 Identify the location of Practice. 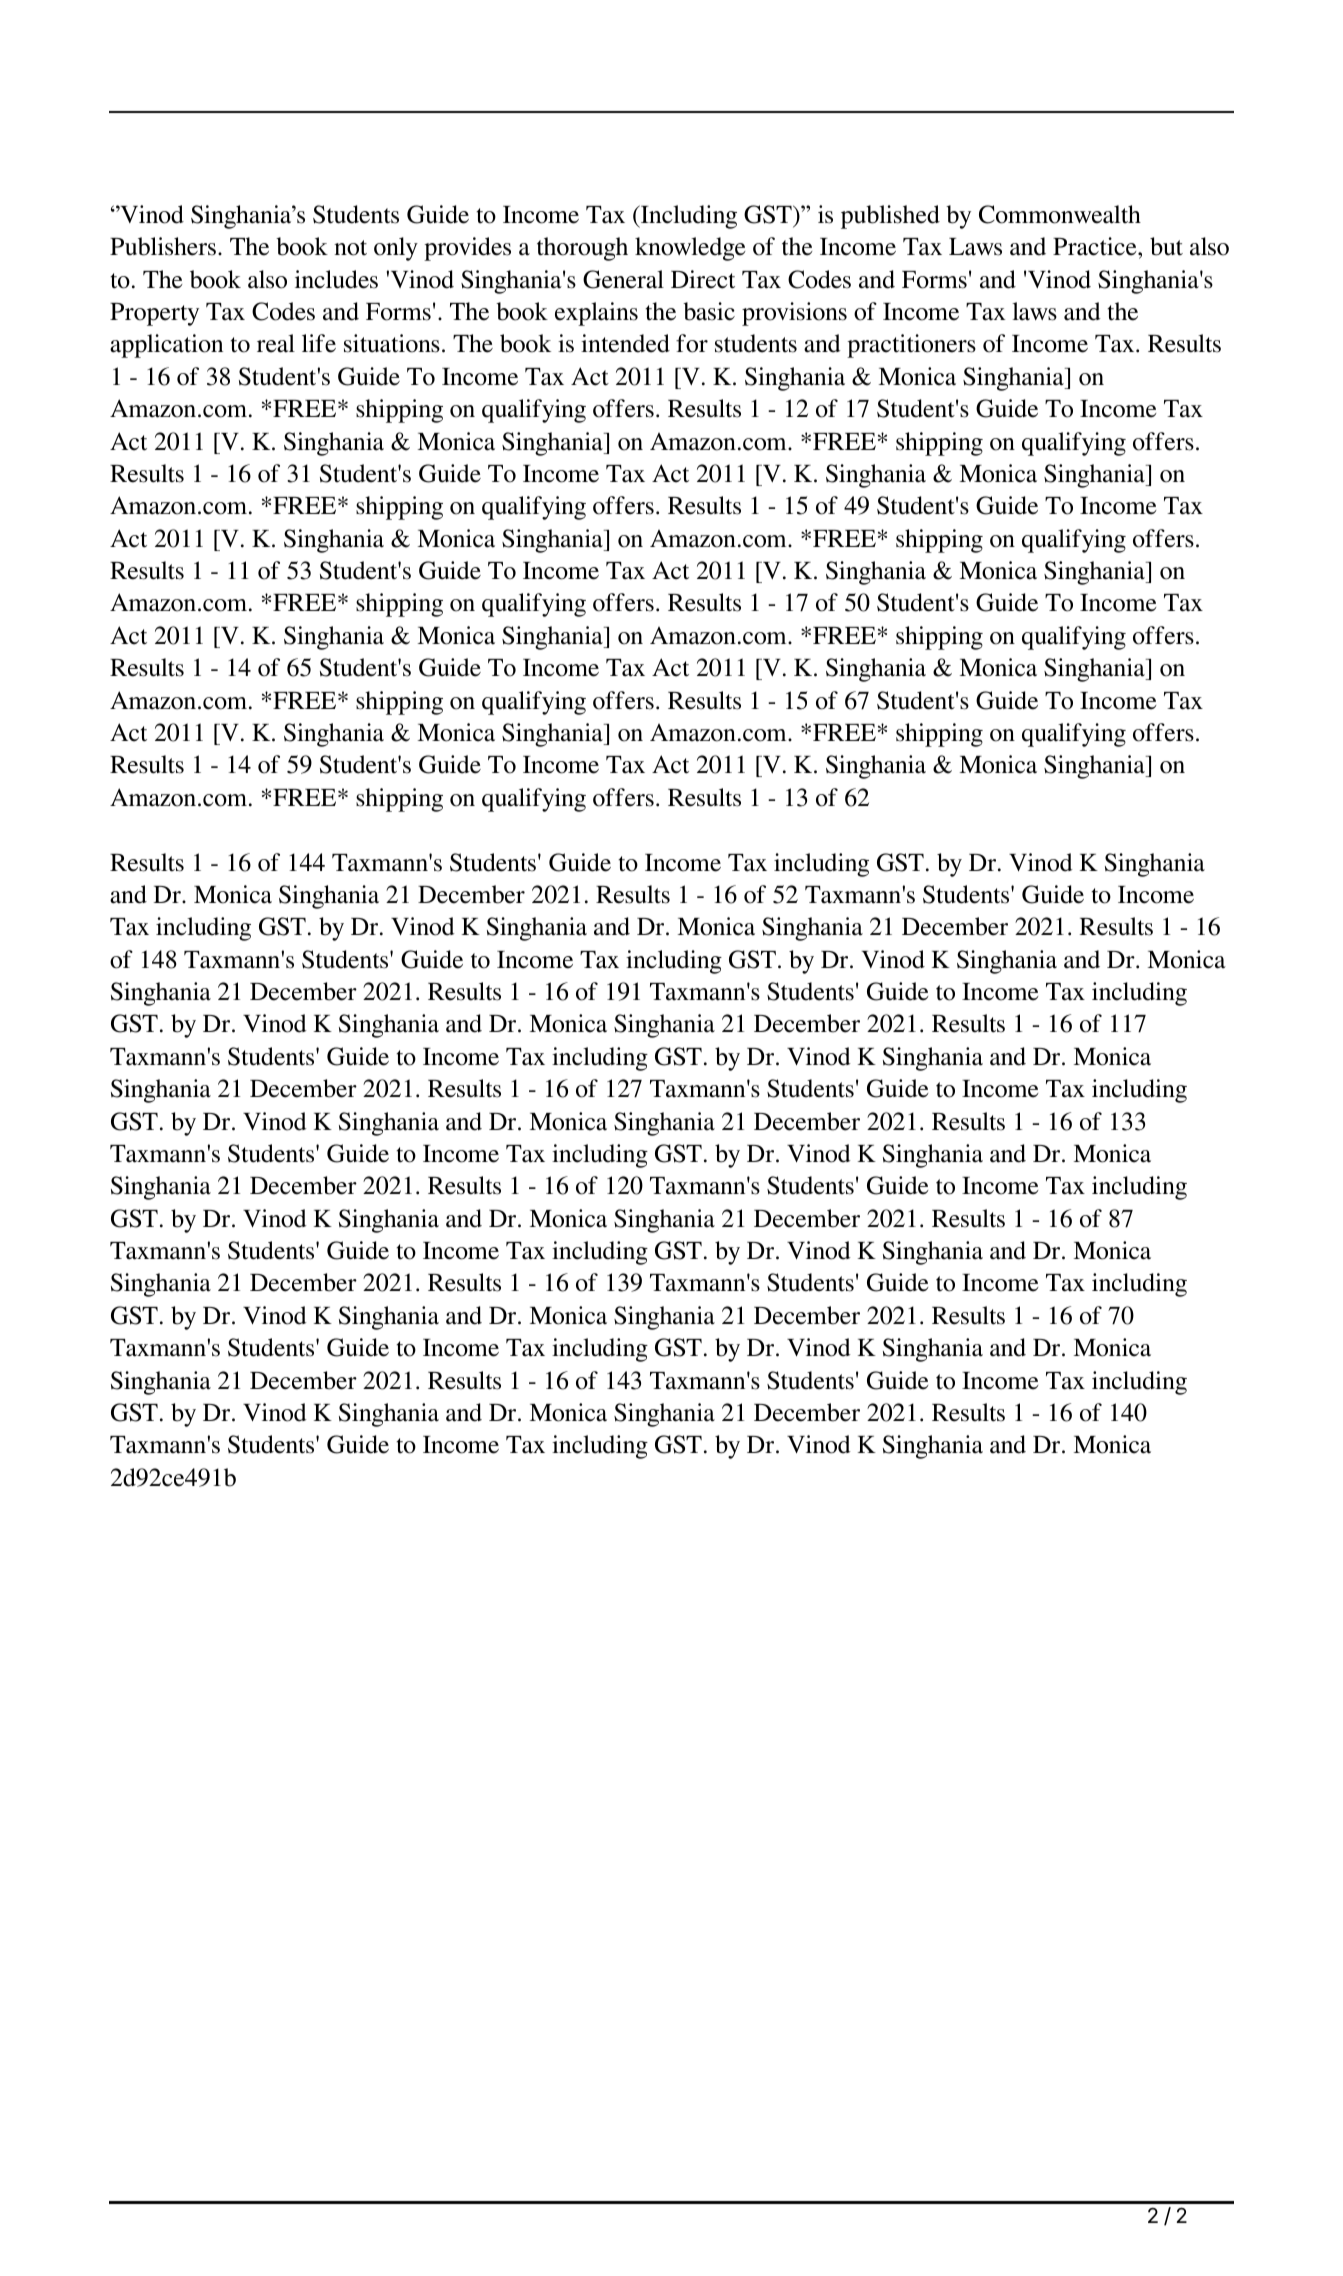
(1096, 246).
